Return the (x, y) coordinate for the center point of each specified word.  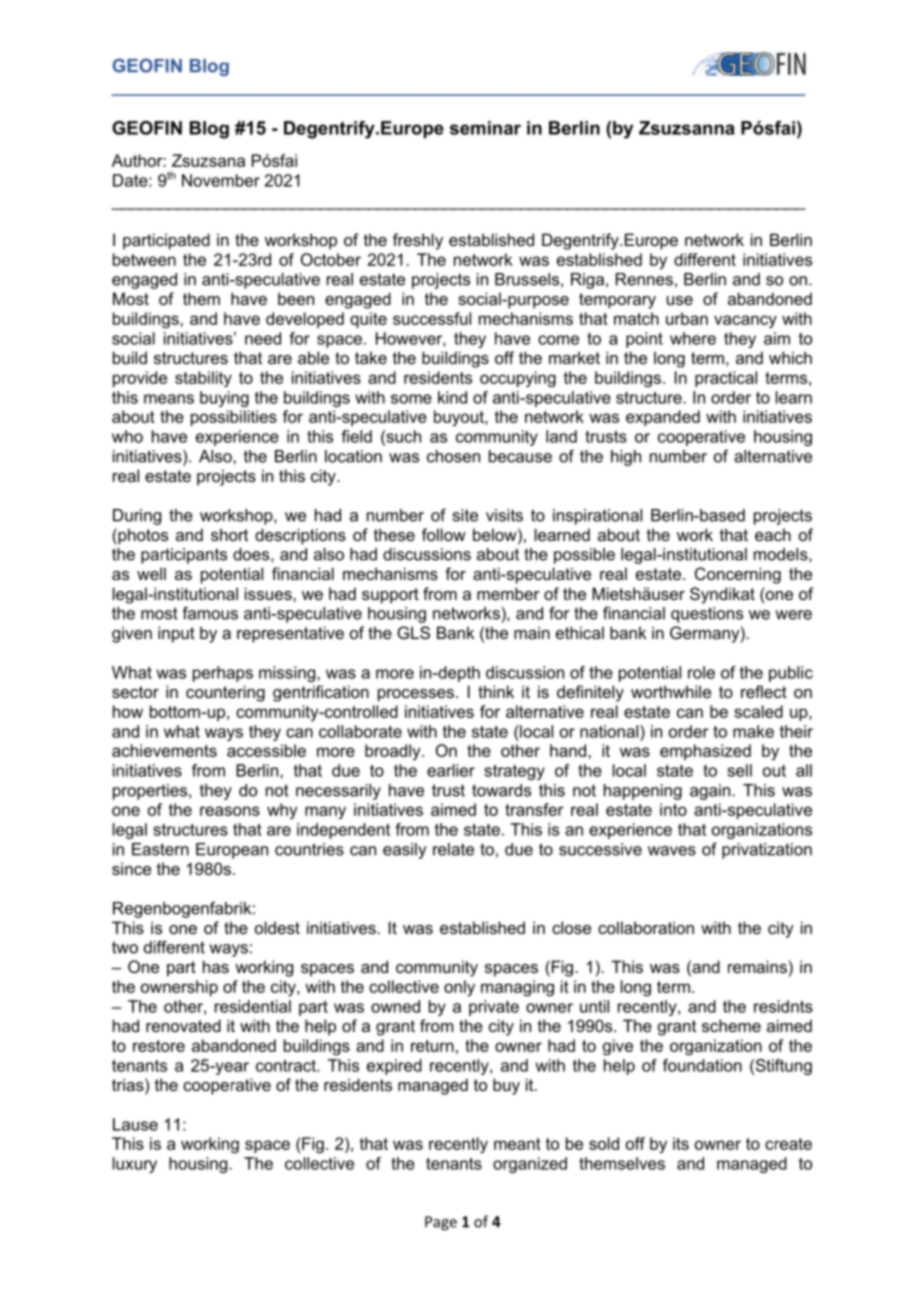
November (221, 180)
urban (687, 318)
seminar (485, 128)
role (701, 672)
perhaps (223, 674)
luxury (135, 1165)
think (496, 691)
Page (441, 1223)
